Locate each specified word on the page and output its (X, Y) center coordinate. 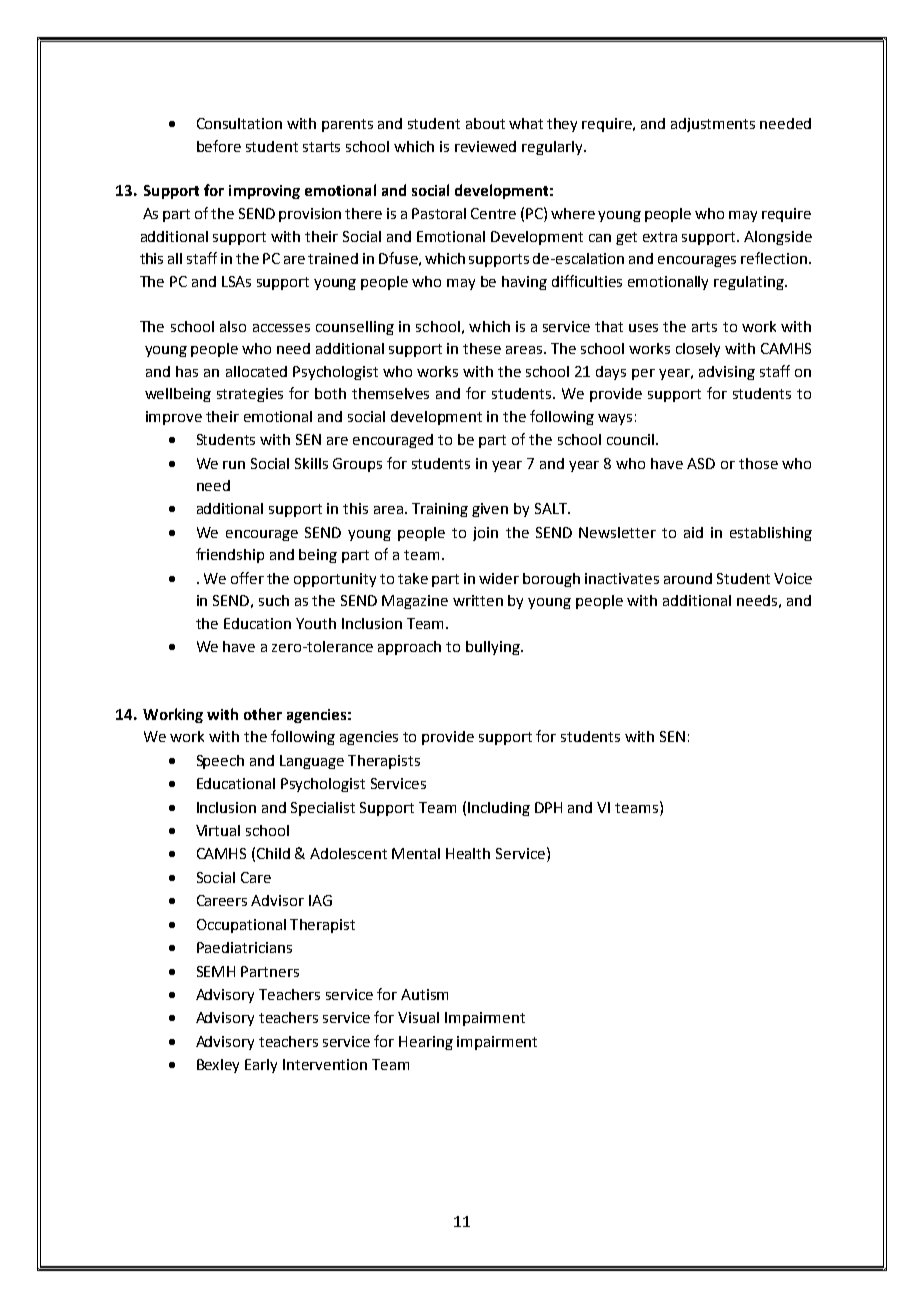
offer (247, 578)
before (219, 146)
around (688, 578)
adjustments (713, 125)
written (478, 600)
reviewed (485, 146)
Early (261, 1066)
